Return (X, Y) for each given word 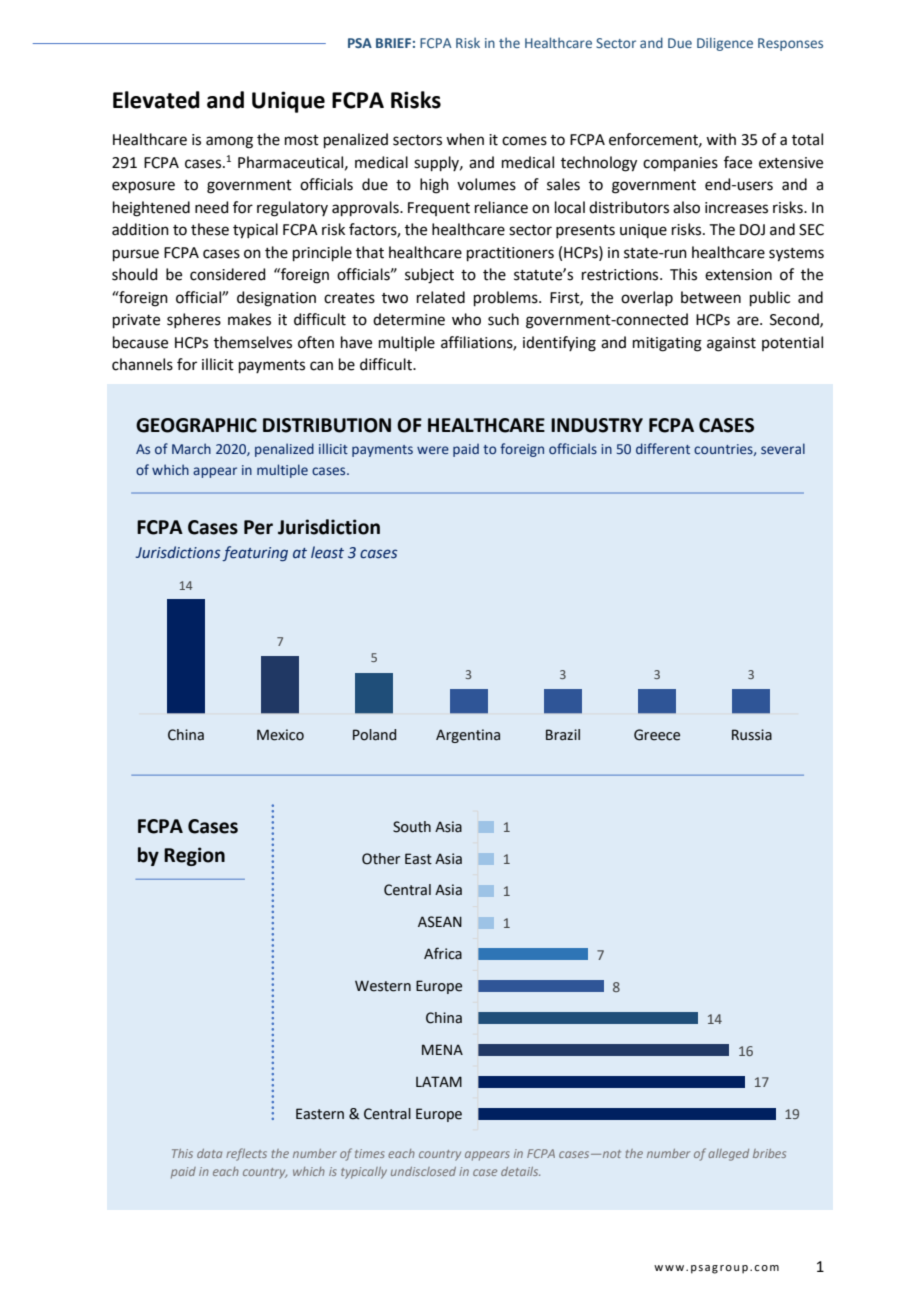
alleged (728, 1155)
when (465, 139)
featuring (255, 553)
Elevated (156, 100)
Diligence (725, 44)
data (209, 1153)
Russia (752, 735)
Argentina (468, 736)
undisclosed (423, 1171)
